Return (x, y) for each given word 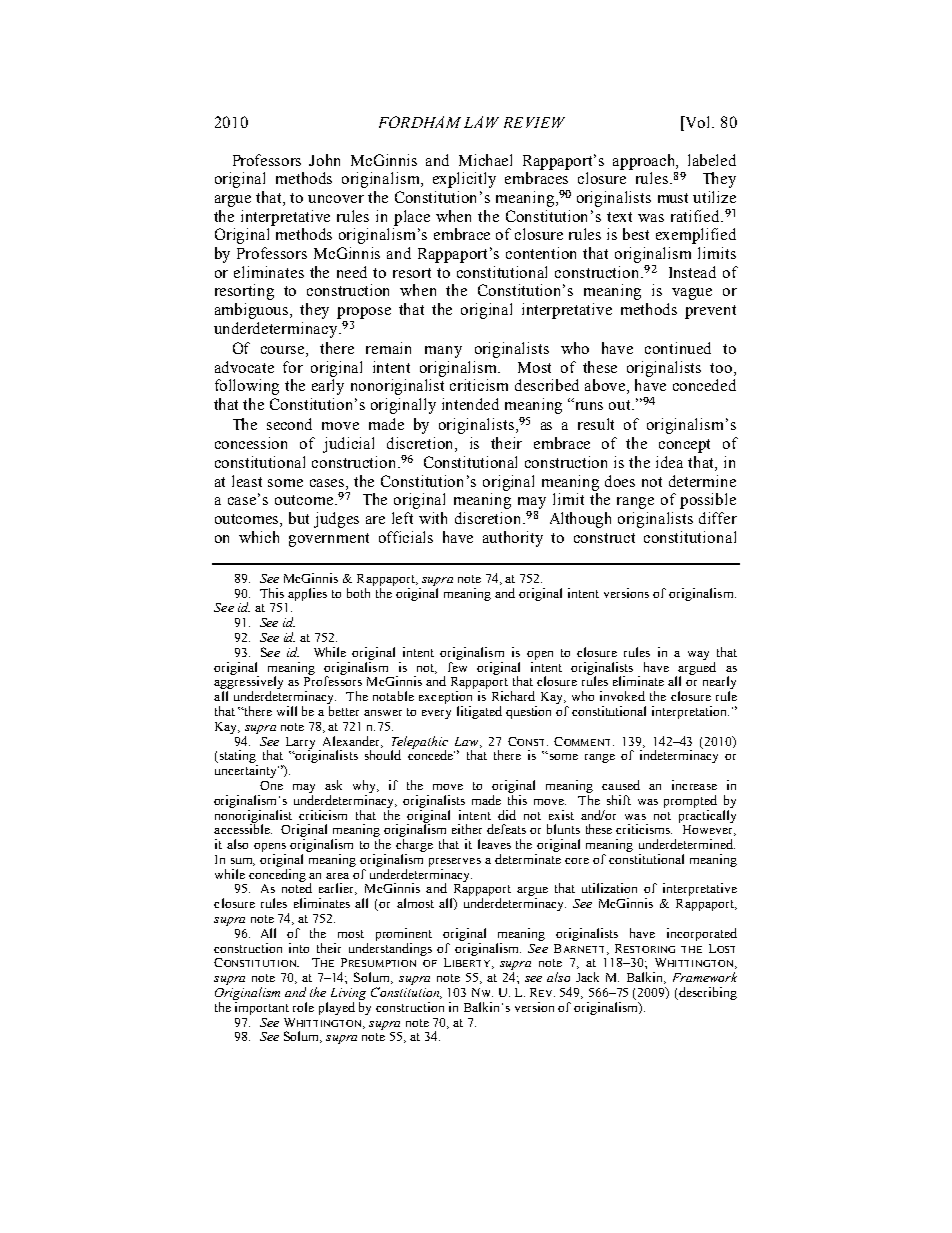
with (433, 518)
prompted (690, 801)
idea (669, 462)
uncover (336, 199)
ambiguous (253, 311)
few (457, 667)
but (299, 518)
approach (645, 162)
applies (307, 594)
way (698, 655)
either (467, 829)
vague (692, 294)
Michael (485, 160)
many (443, 352)
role (303, 1007)
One (271, 785)
